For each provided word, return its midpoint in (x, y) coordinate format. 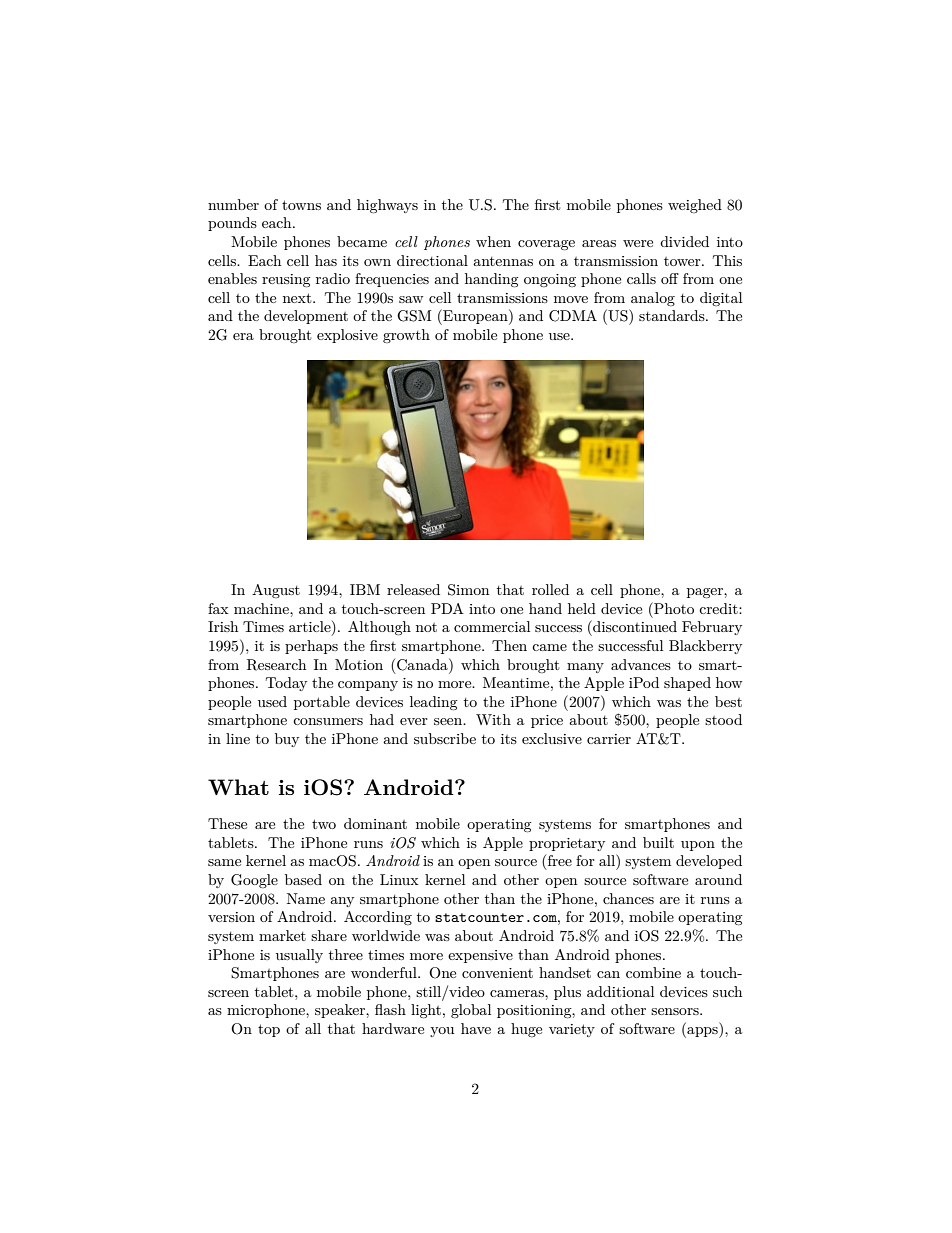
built (658, 842)
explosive (347, 336)
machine (262, 608)
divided (684, 241)
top (269, 1030)
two (324, 824)
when (493, 241)
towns (301, 205)
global (471, 1011)
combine (653, 972)
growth (406, 336)
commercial (492, 626)
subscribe (445, 738)
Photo (673, 608)
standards (673, 315)
